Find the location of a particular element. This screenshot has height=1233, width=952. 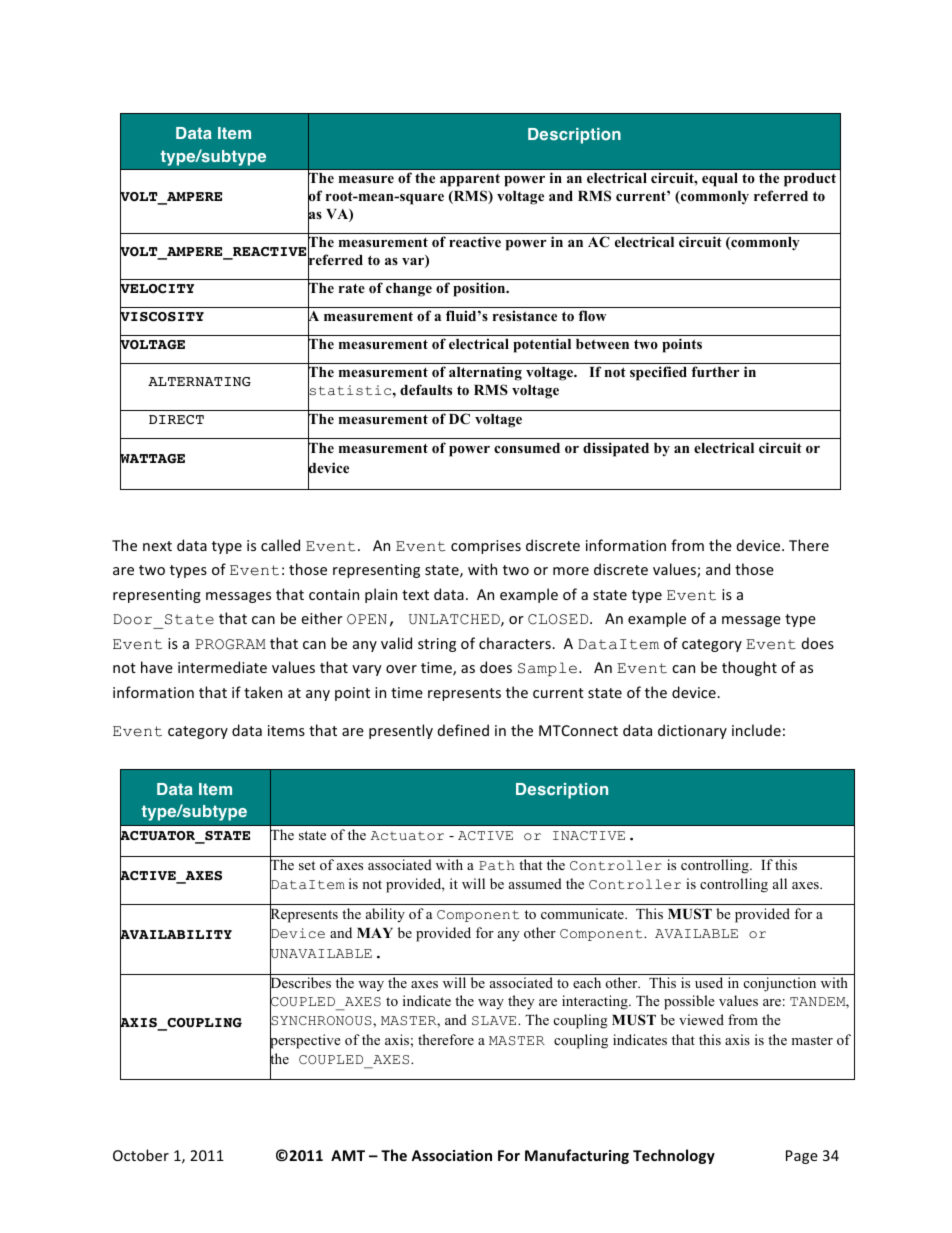

dissipated is located at coordinates (616, 449).
